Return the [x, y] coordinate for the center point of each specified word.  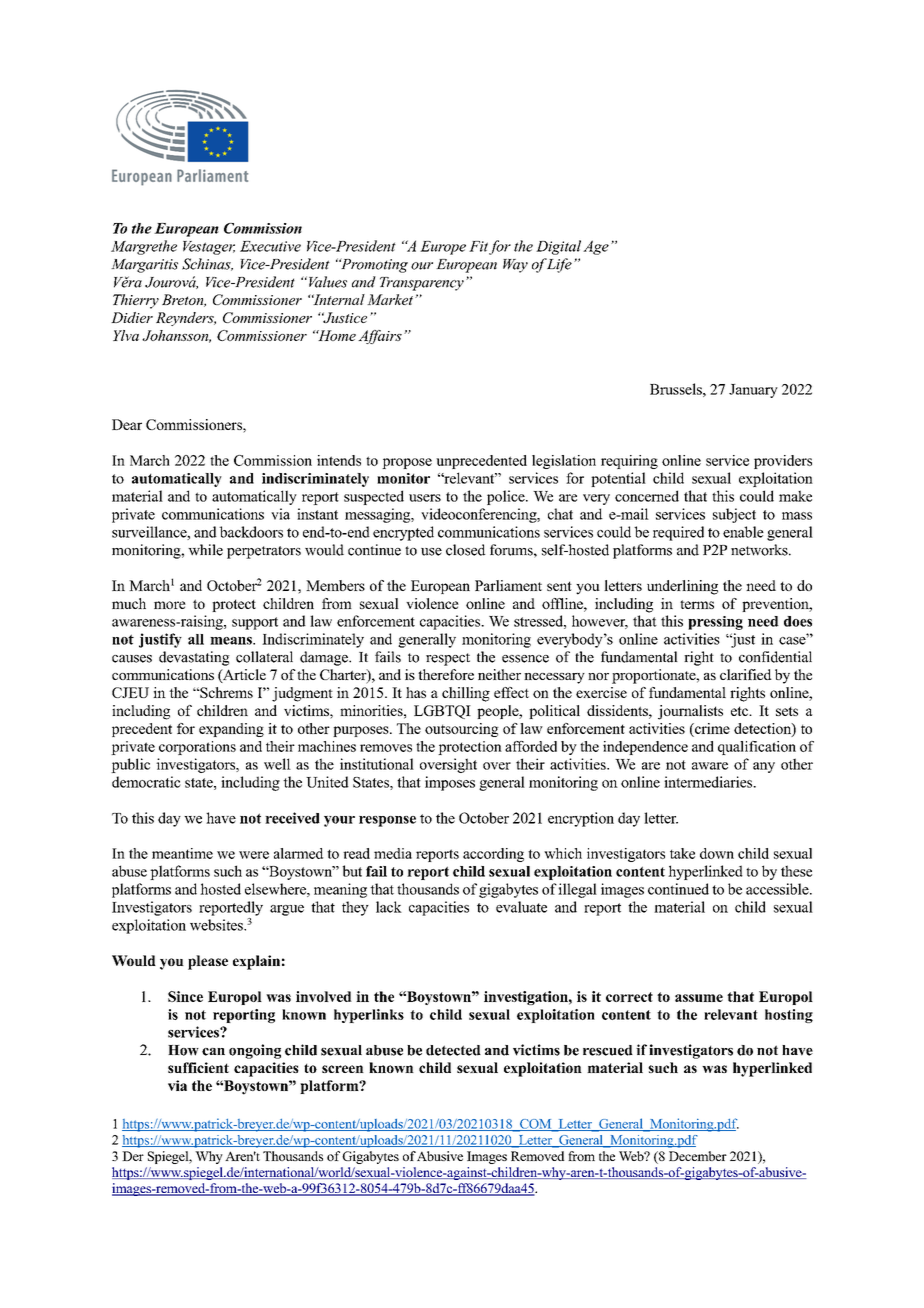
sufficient [198, 1067]
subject [734, 515]
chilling [466, 694]
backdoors [251, 532]
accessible [778, 889]
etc [741, 711]
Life [559, 265]
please [208, 962]
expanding [231, 730]
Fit [478, 246]
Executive [270, 246]
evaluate [521, 907]
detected [453, 1050]
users [425, 498]
